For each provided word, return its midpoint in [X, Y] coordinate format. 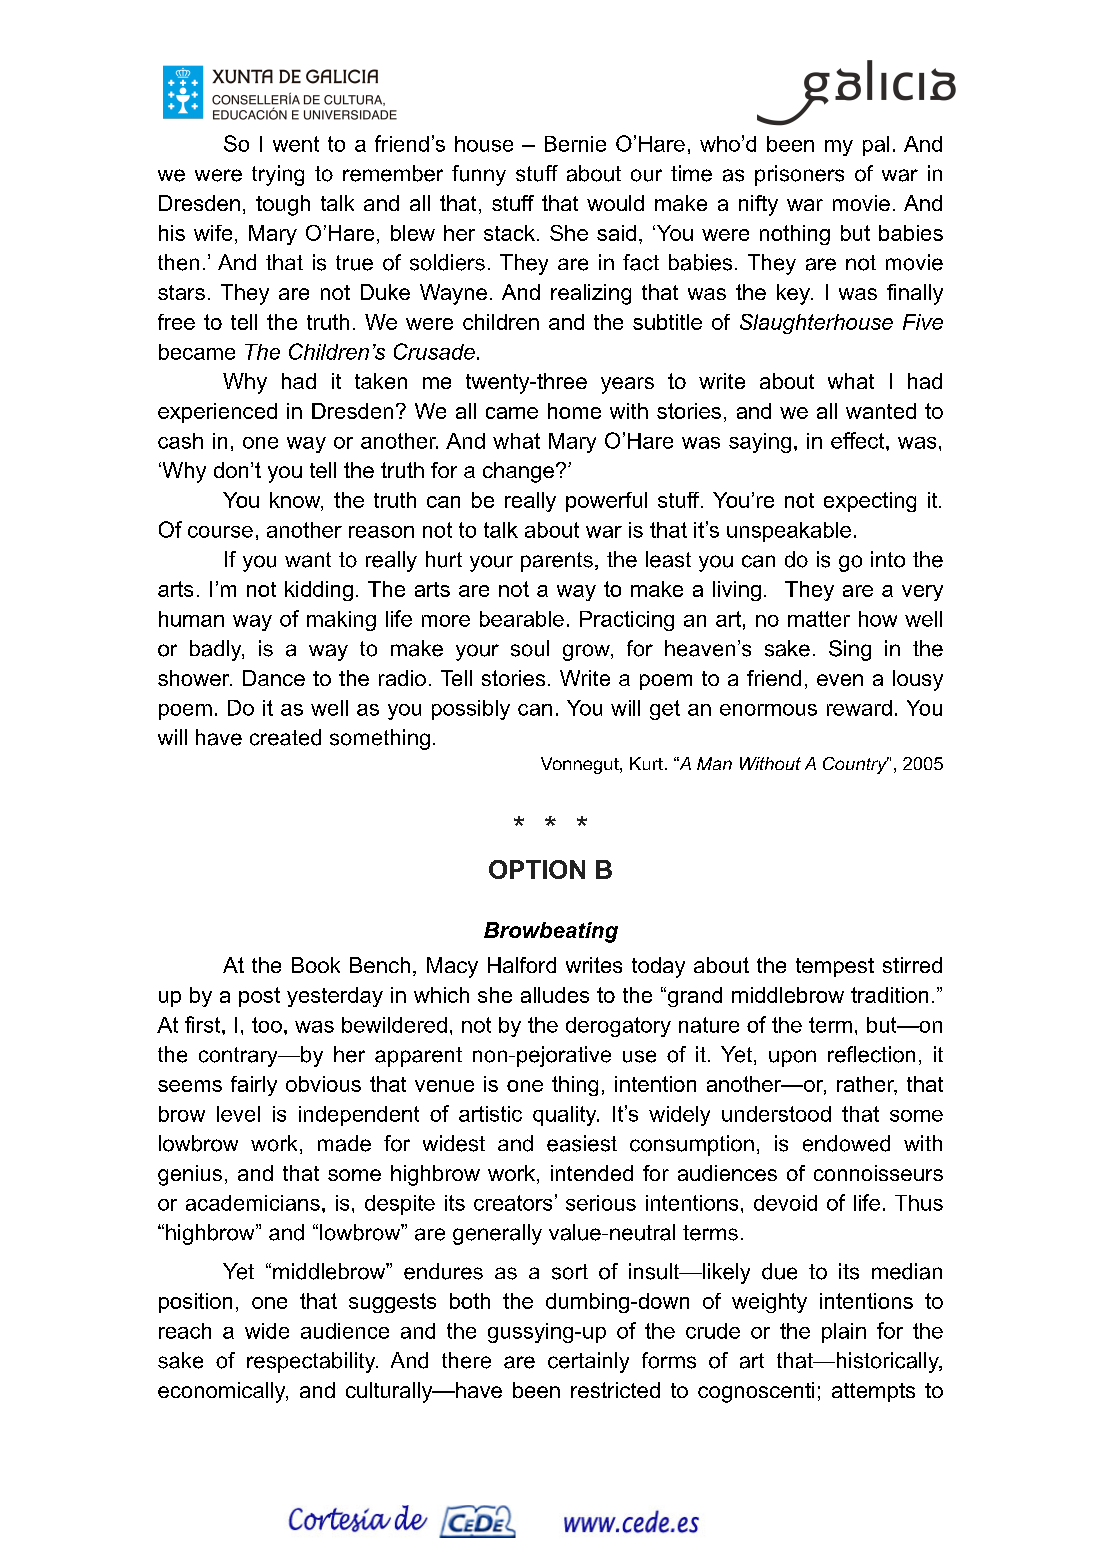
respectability [312, 1362]
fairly [254, 1086]
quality [566, 1116]
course [220, 532]
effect [859, 440]
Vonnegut [581, 765]
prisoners [799, 175]
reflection [871, 1054]
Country [856, 765]
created [285, 737]
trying [278, 175]
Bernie [575, 144]
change [518, 472]
